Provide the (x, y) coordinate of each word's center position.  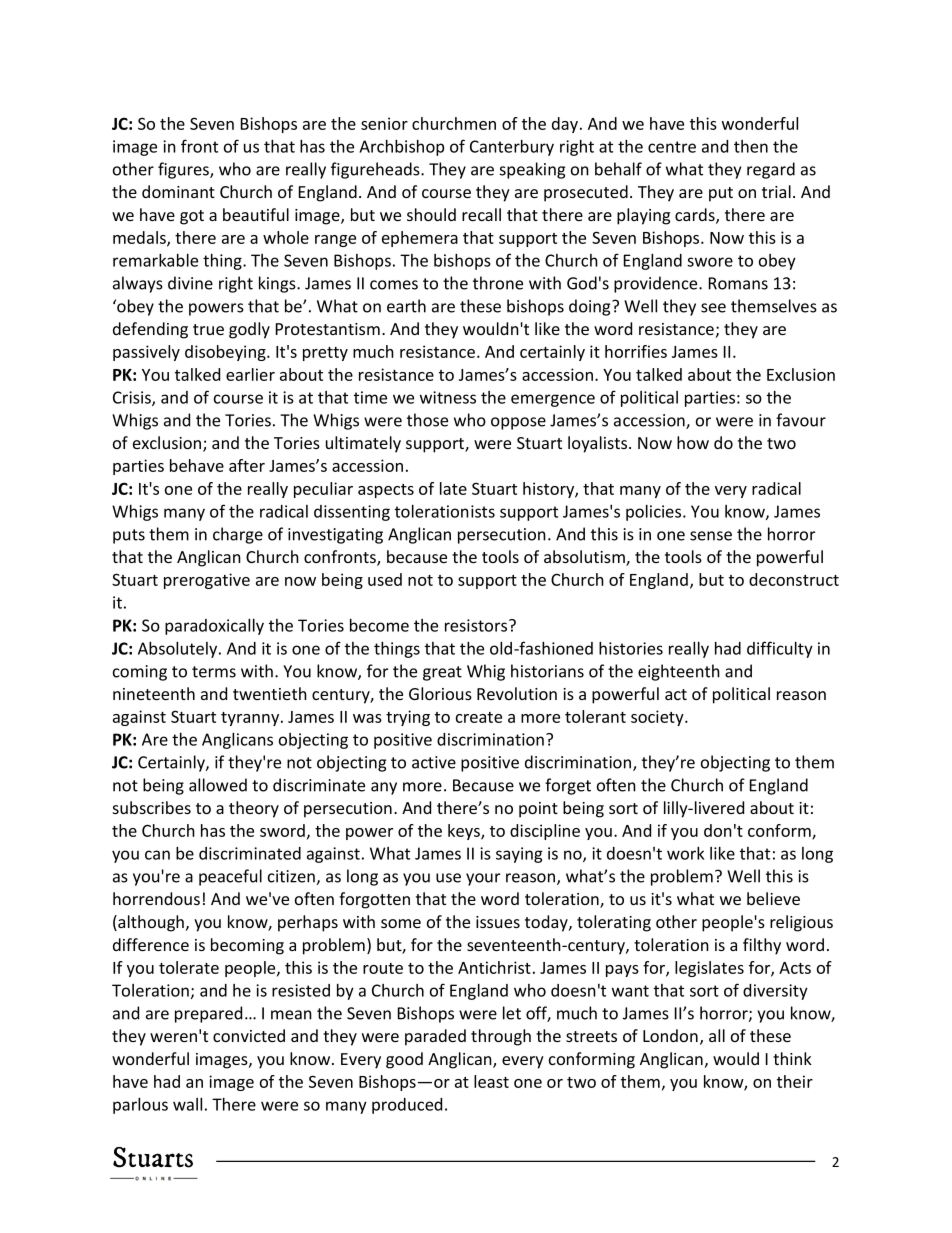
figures (184, 170)
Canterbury (512, 148)
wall (187, 1104)
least (491, 1081)
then (751, 146)
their (795, 1081)
